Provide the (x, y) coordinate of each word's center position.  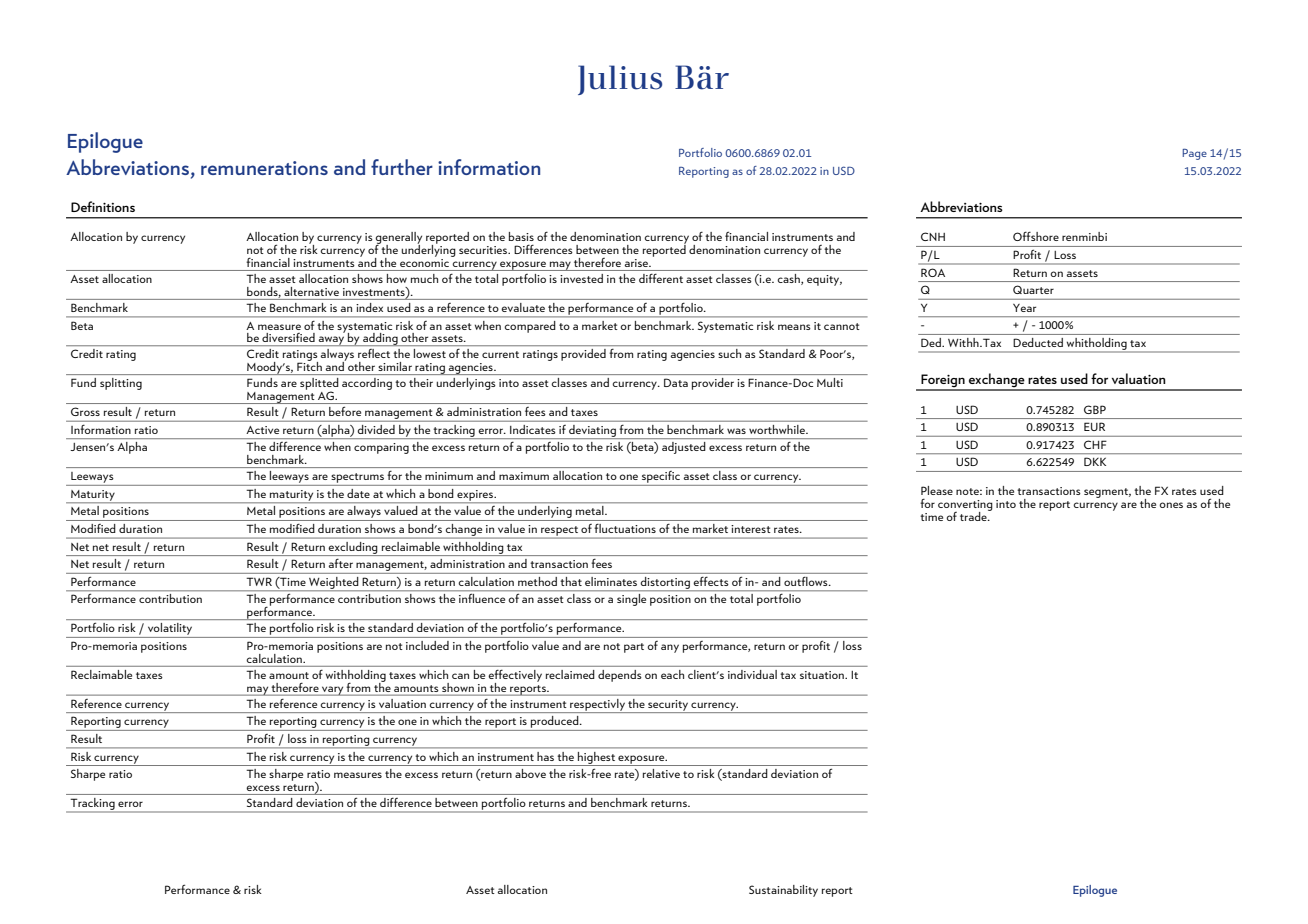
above (530, 773)
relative (661, 773)
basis (521, 236)
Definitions (103, 206)
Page (1194, 154)
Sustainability (783, 891)
